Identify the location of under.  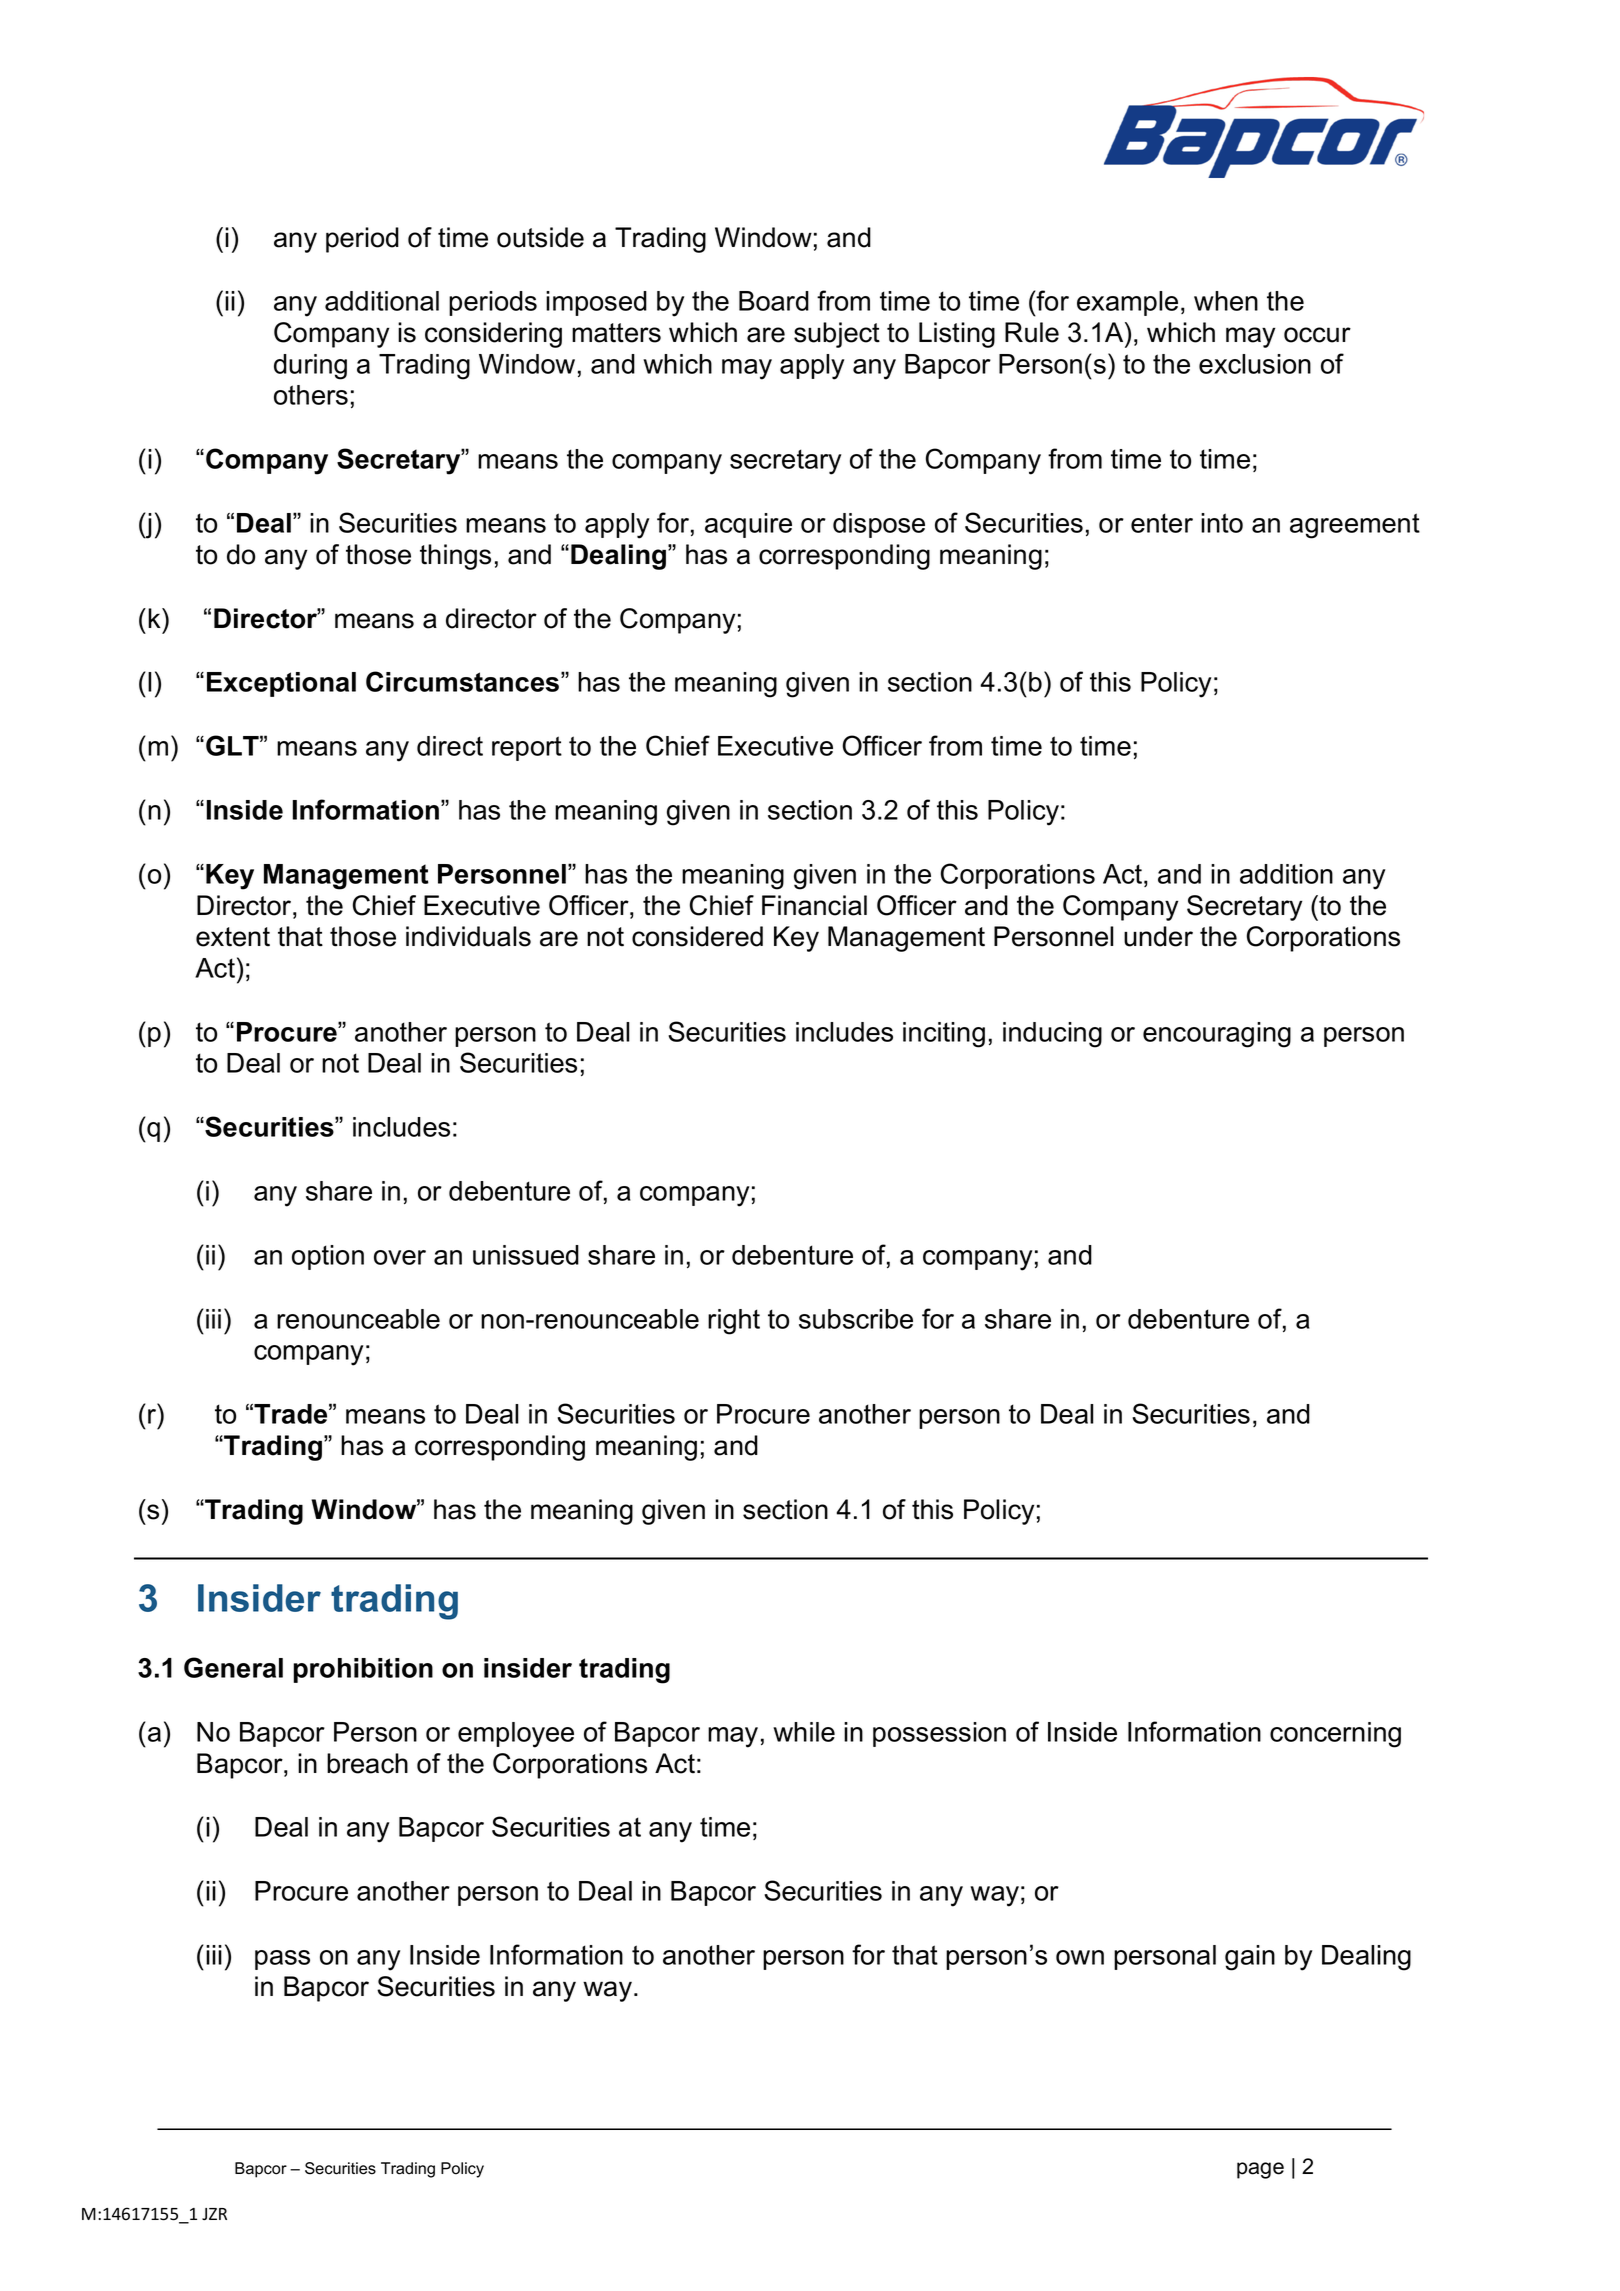
(1158, 936).
